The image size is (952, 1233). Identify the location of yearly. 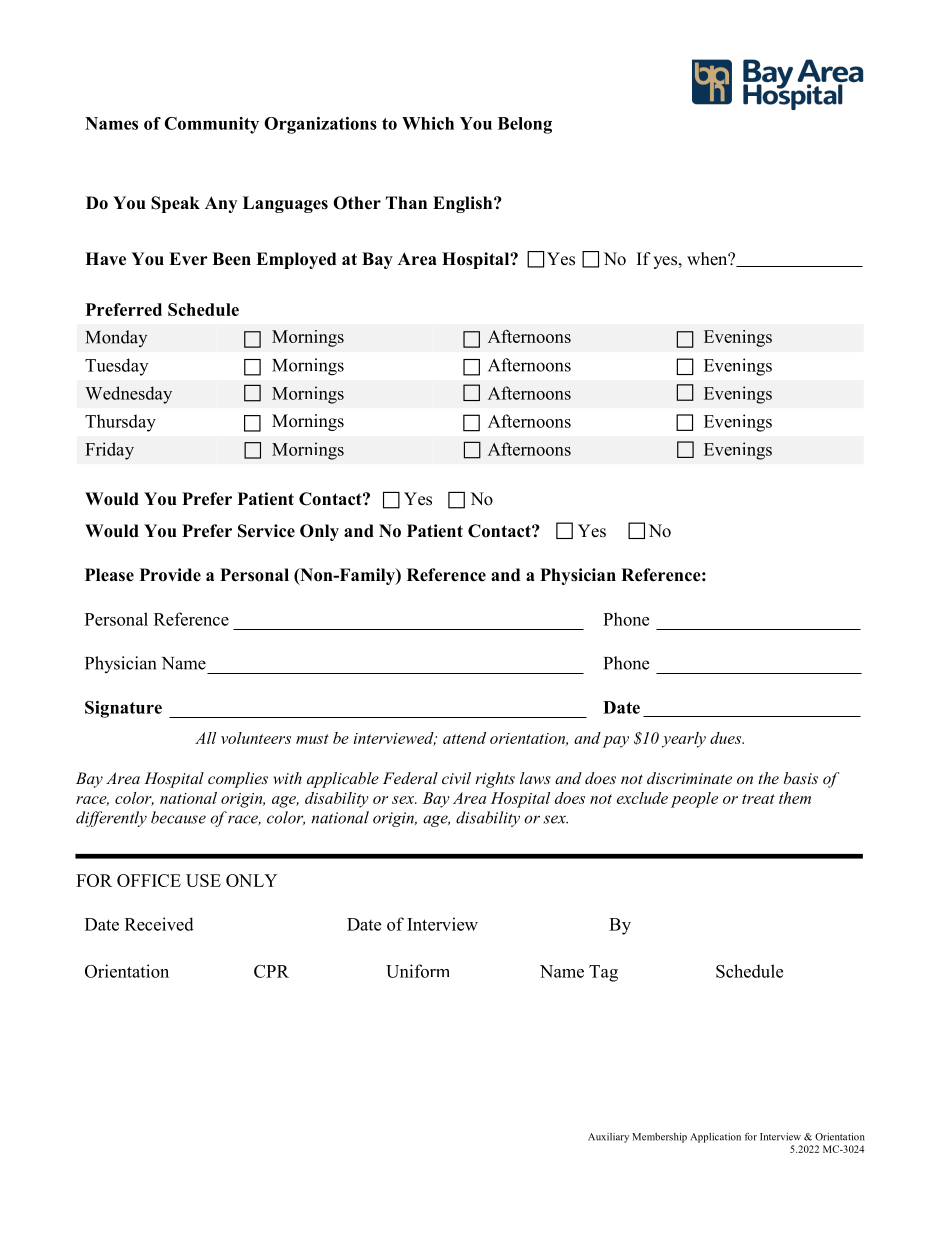
(684, 740).
